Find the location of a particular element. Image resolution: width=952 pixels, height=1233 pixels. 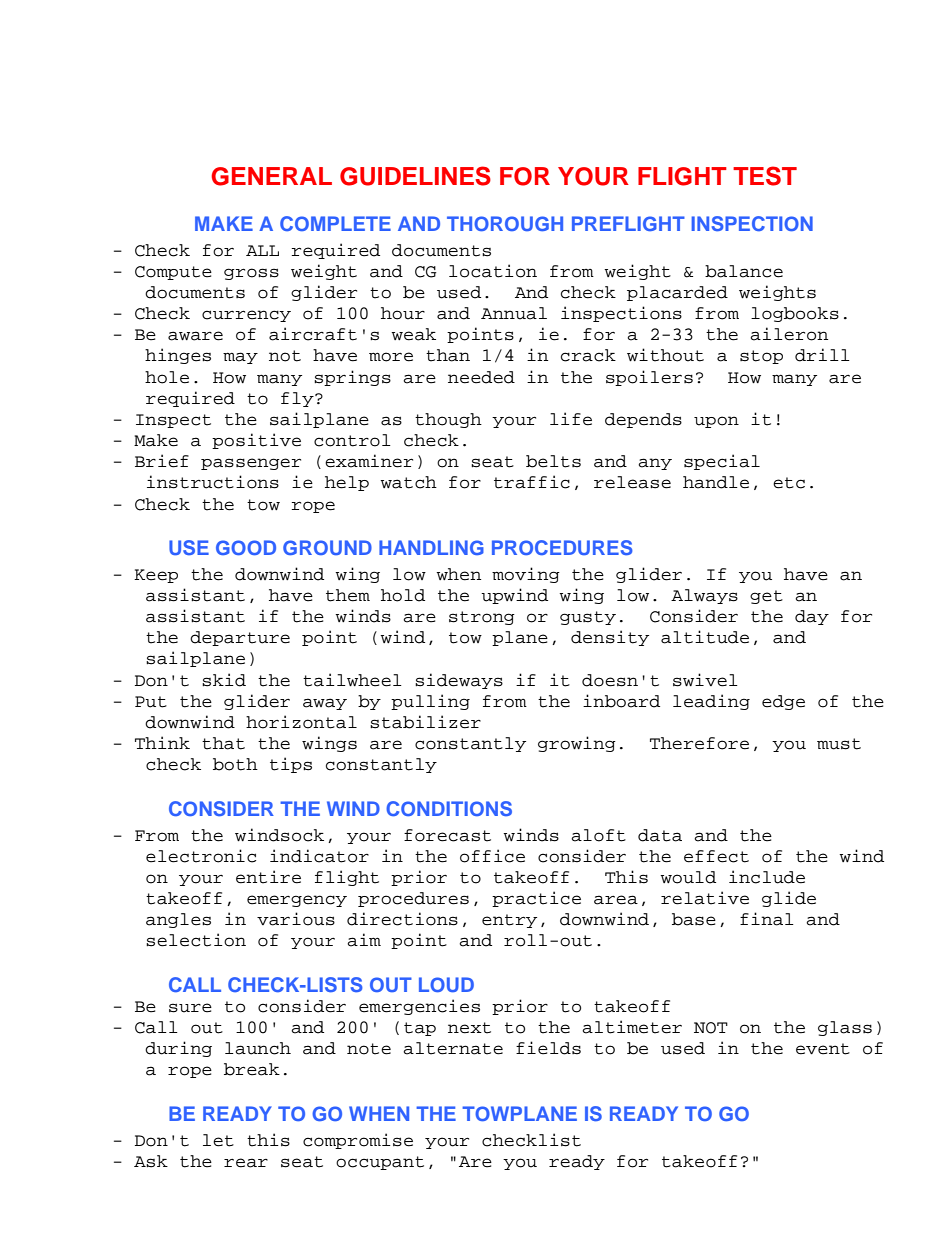

entire is located at coordinates (268, 877).
